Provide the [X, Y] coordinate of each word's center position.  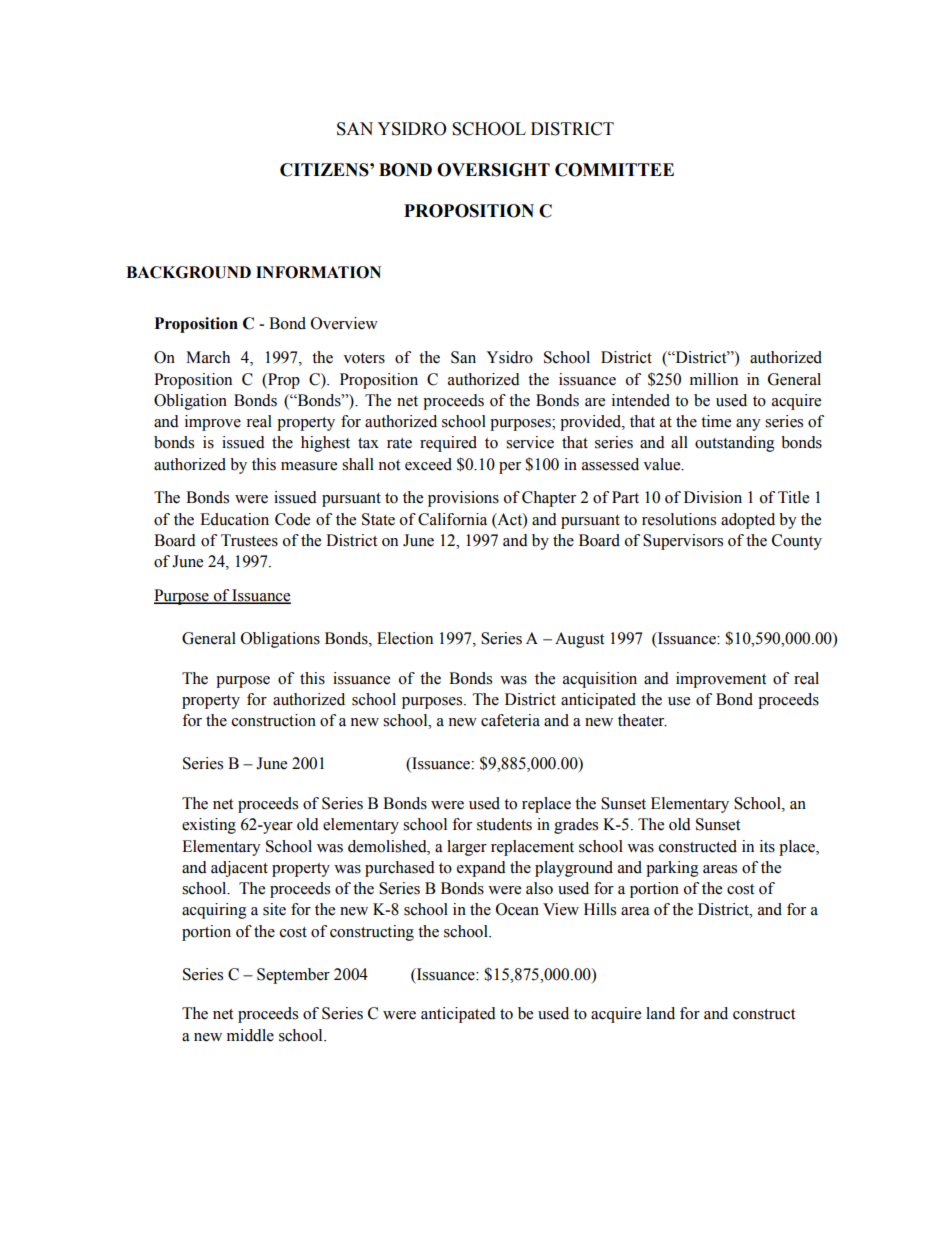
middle [250, 1035]
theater [642, 720]
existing [209, 826]
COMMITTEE [614, 170]
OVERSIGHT [493, 170]
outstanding [735, 444]
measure [309, 466]
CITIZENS [325, 170]
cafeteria [510, 720]
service [530, 442]
